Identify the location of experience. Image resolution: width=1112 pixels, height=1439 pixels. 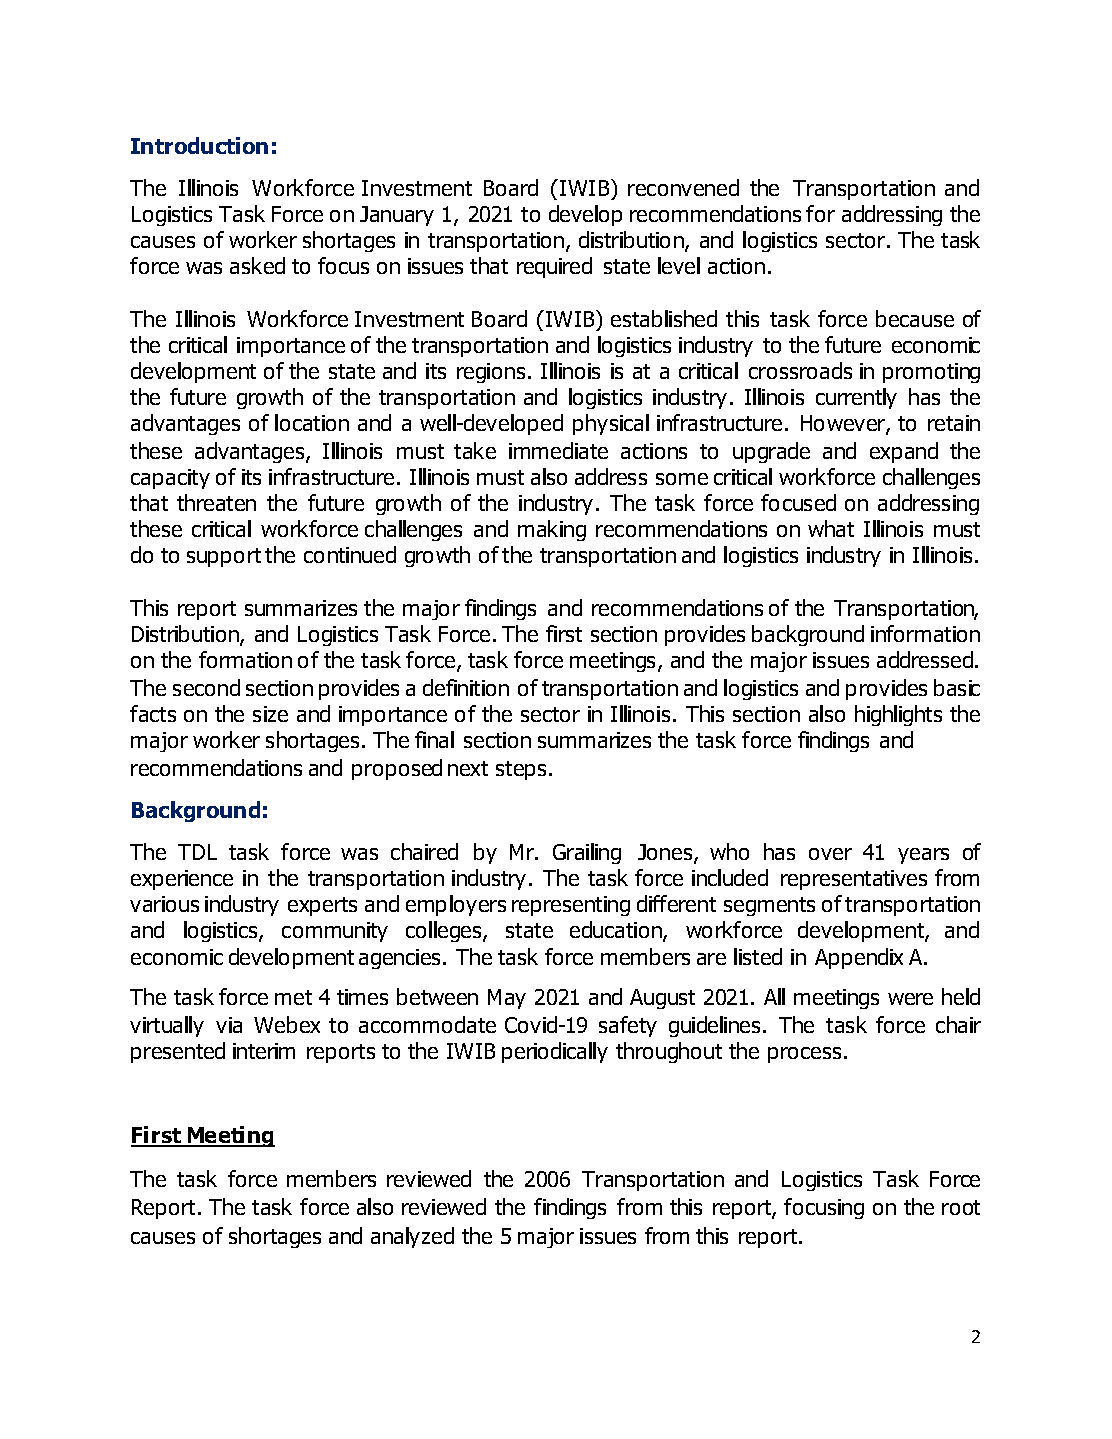
(182, 880).
